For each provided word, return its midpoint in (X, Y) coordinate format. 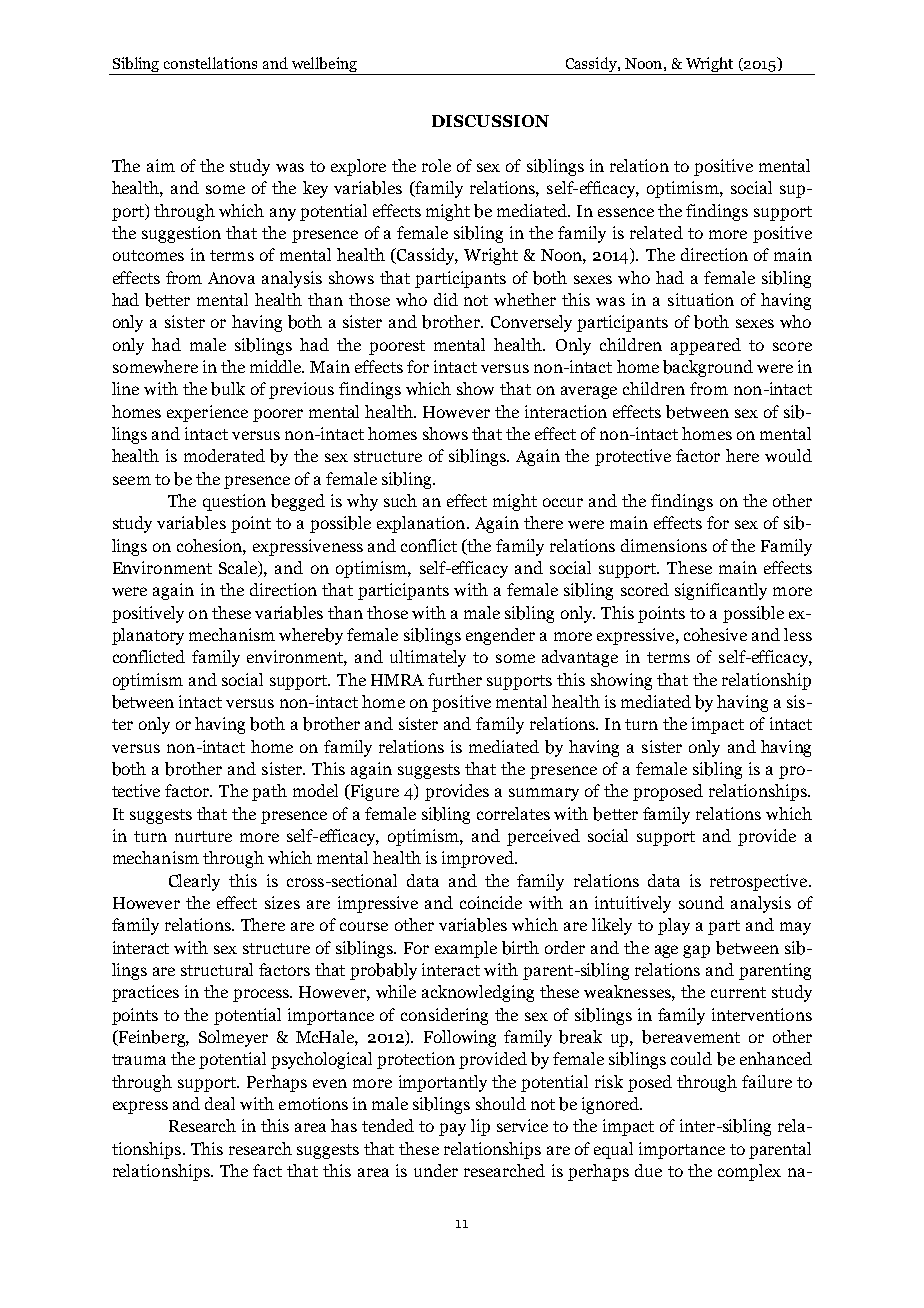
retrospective (760, 882)
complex (749, 1172)
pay (452, 1129)
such (400, 500)
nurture (203, 836)
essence (626, 212)
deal (220, 1103)
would (788, 455)
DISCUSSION (490, 121)
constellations (210, 63)
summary (544, 794)
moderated (224, 455)
